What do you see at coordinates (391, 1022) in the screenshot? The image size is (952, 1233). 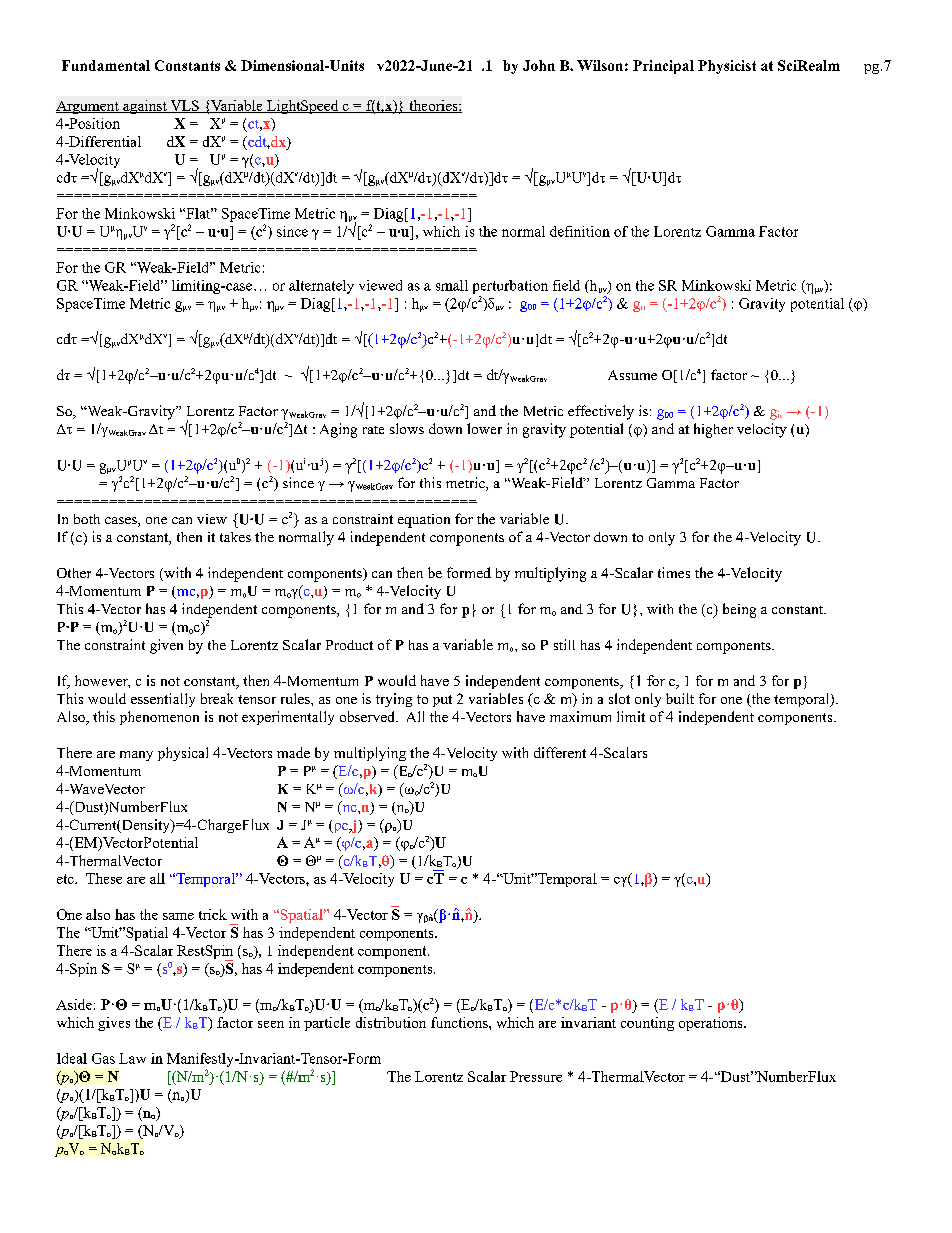 I see `distribution` at bounding box center [391, 1022].
